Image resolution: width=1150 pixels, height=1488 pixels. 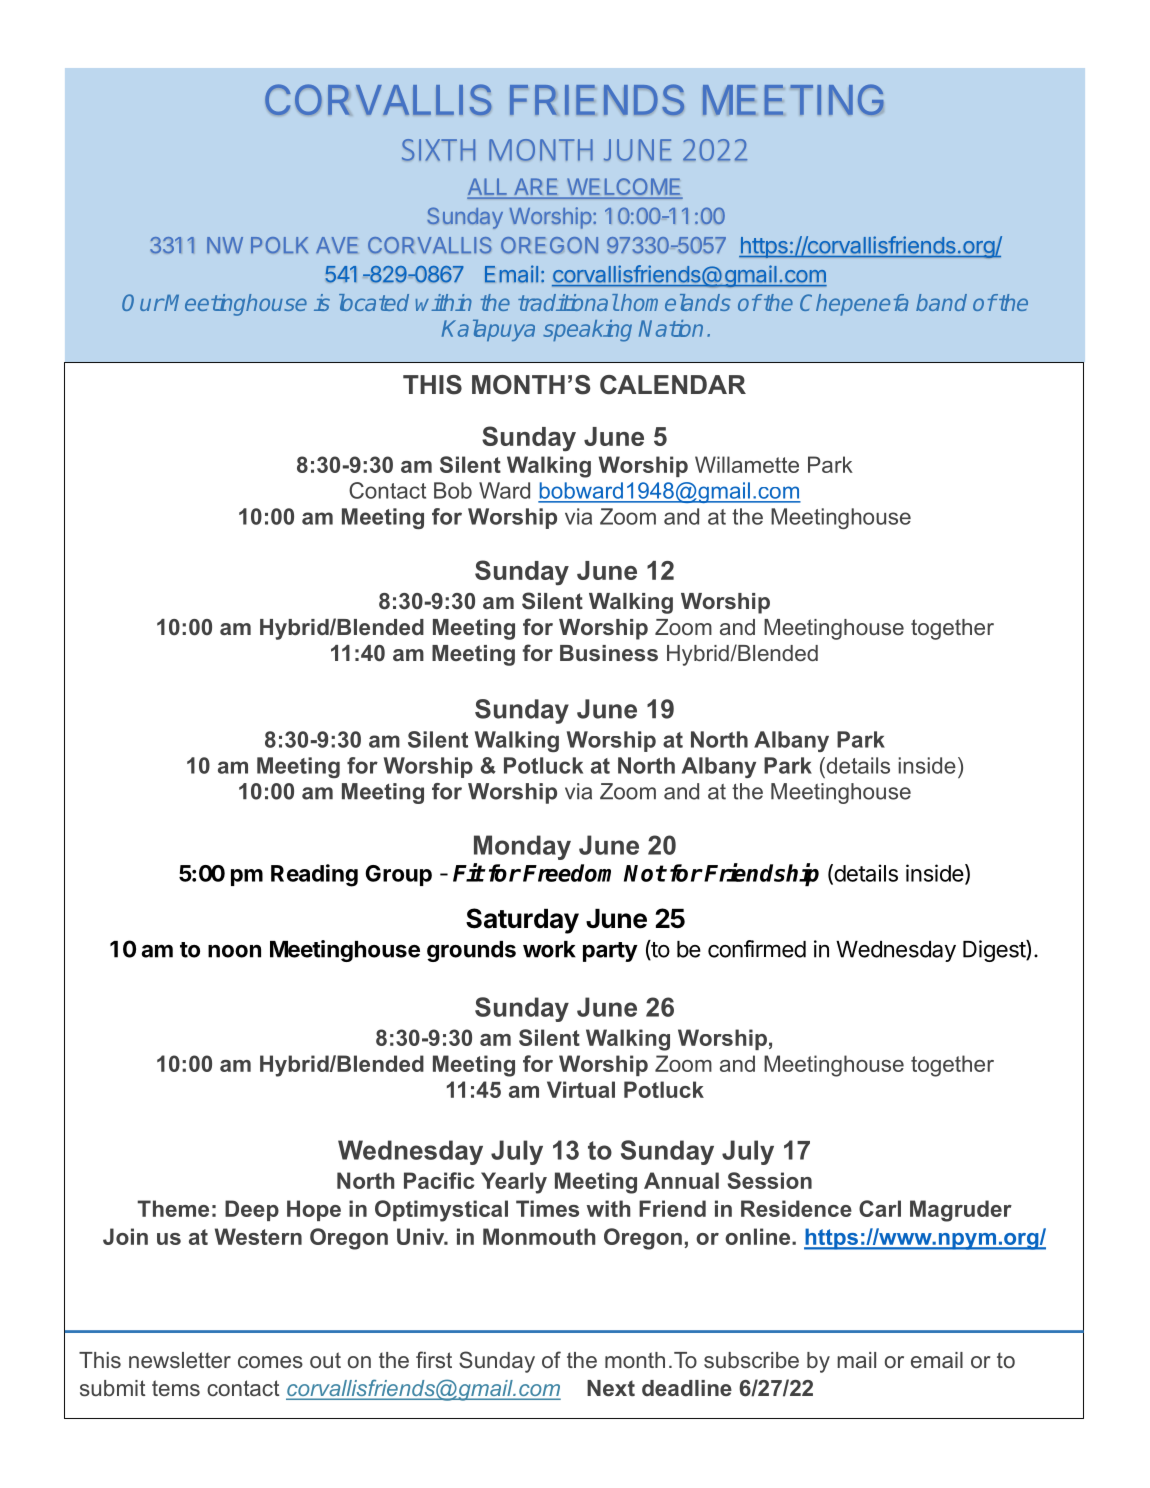 What do you see at coordinates (995, 951) in the page?
I see `Digest` at bounding box center [995, 951].
